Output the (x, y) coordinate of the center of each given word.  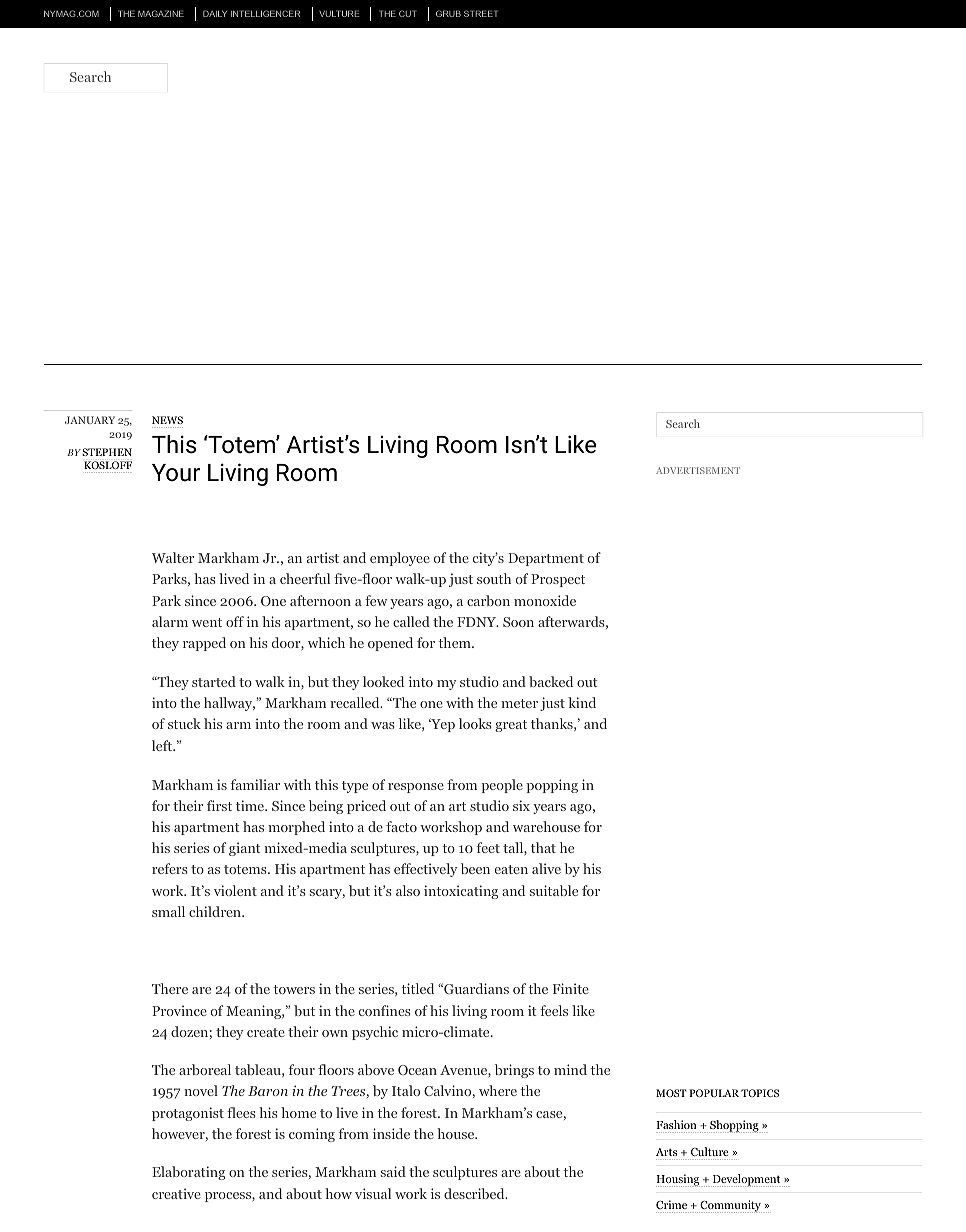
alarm (170, 621)
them (455, 642)
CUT (407, 13)
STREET (481, 13)
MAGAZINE (161, 13)
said (393, 1171)
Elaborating (188, 1173)
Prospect (558, 580)
